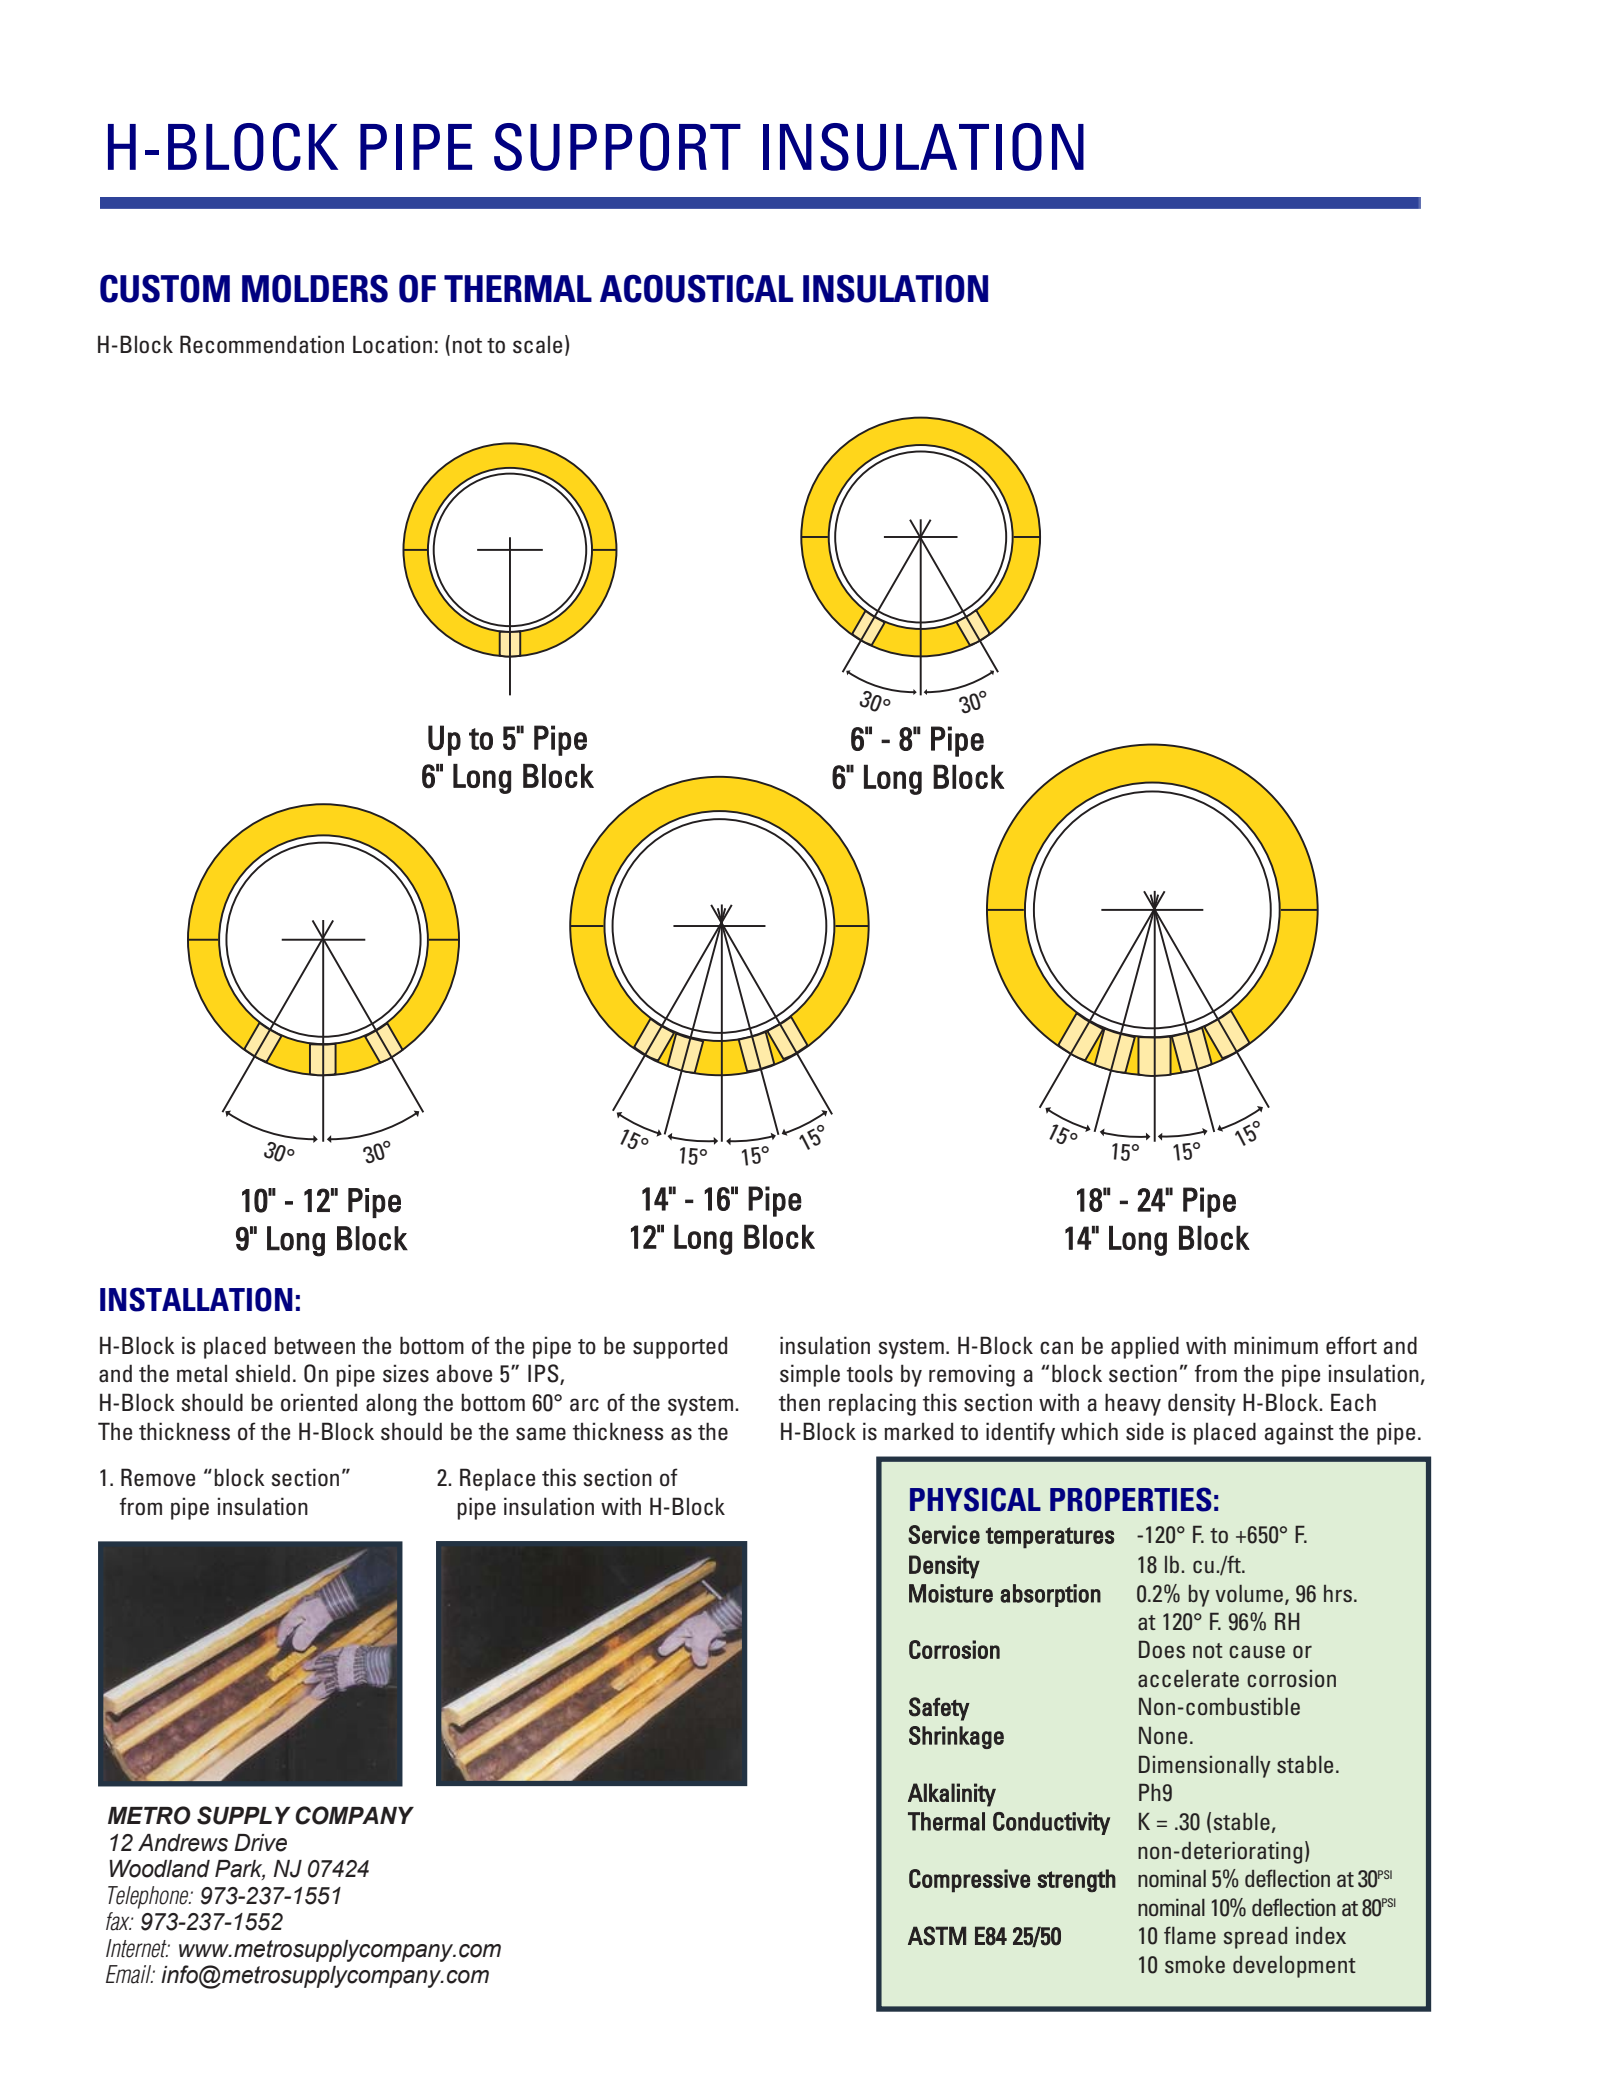 Image resolution: width=1622 pixels, height=2099 pixels. I want to click on simple, so click(810, 1375).
